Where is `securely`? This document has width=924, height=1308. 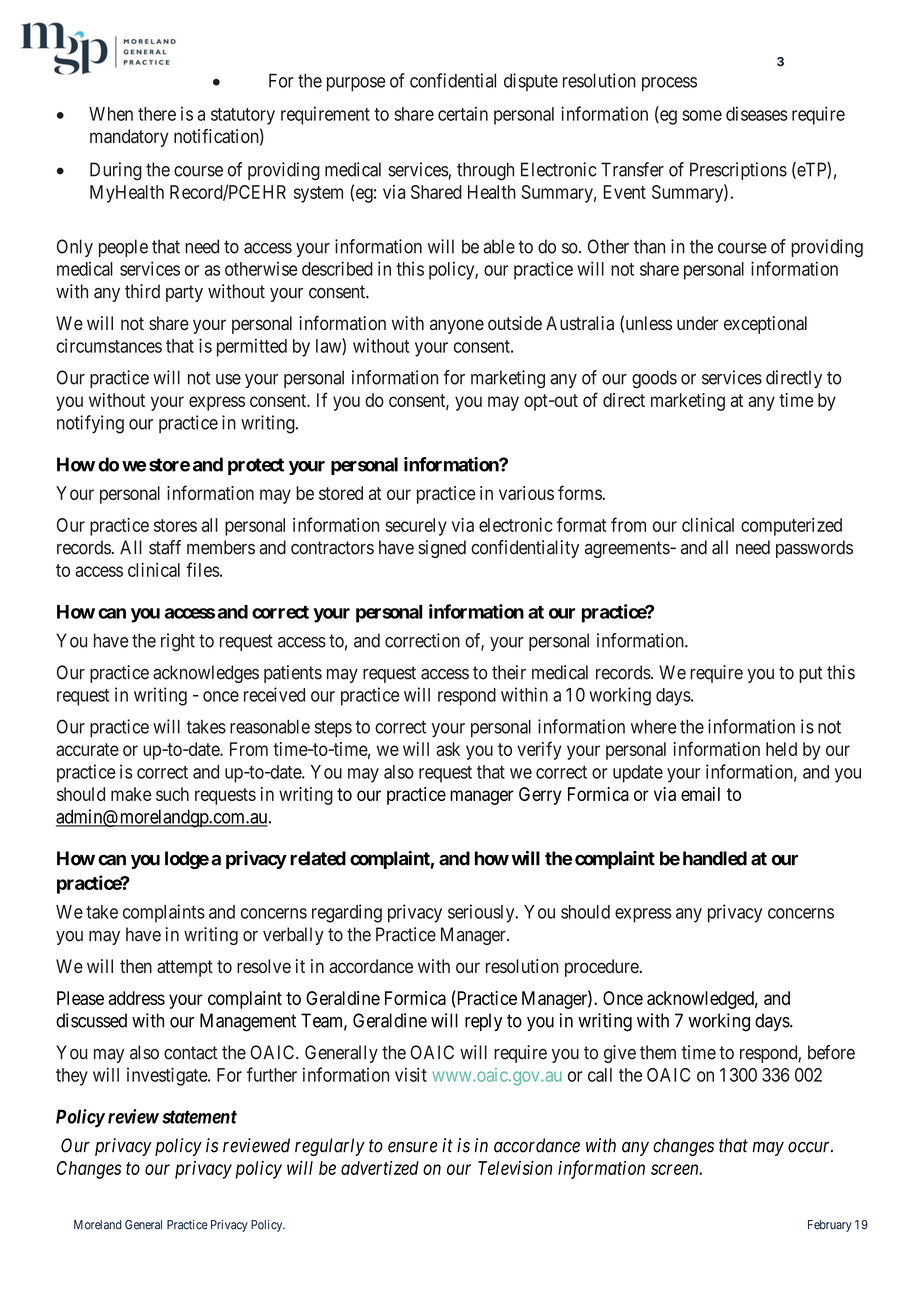
securely is located at coordinates (416, 527).
